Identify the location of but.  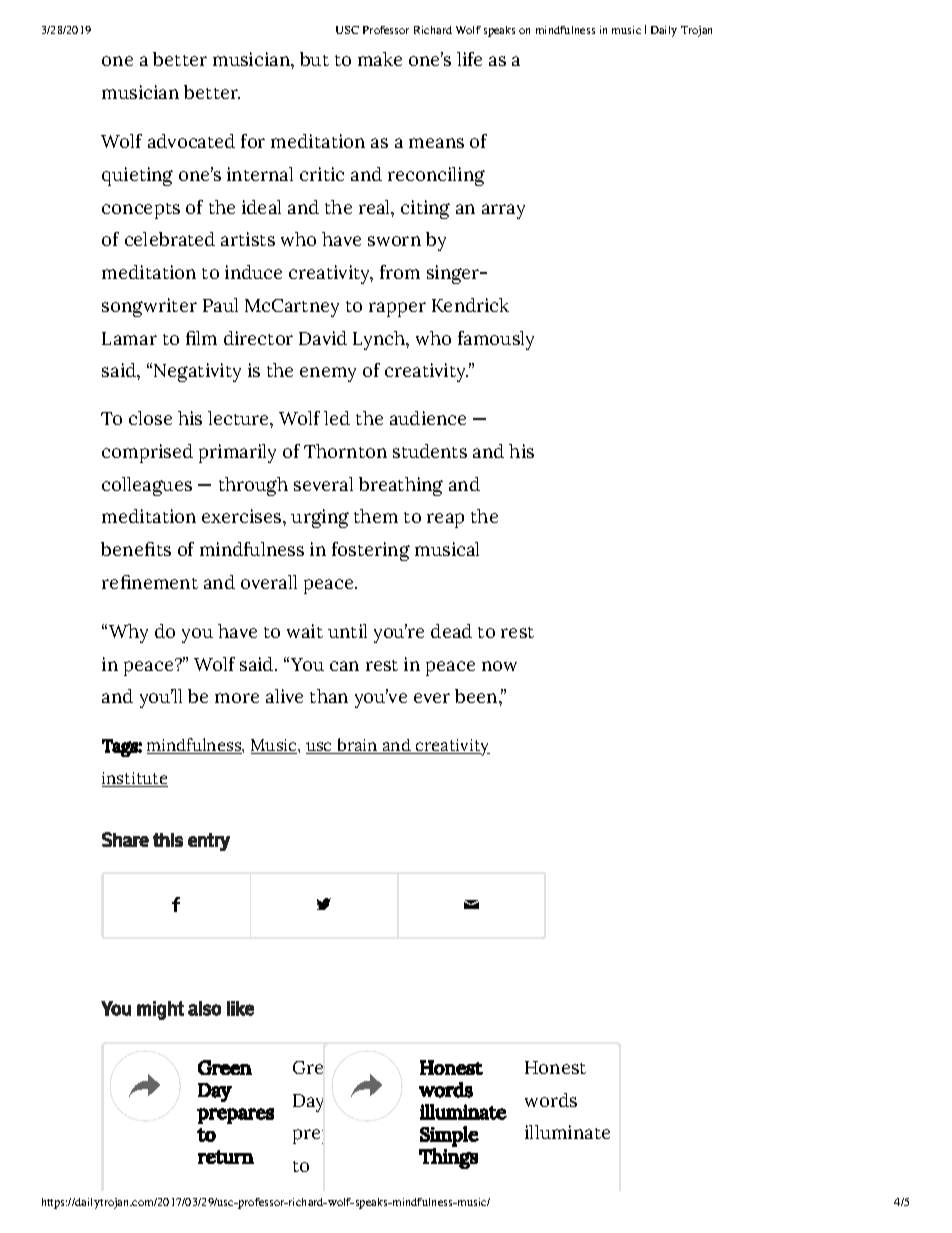
(314, 59).
